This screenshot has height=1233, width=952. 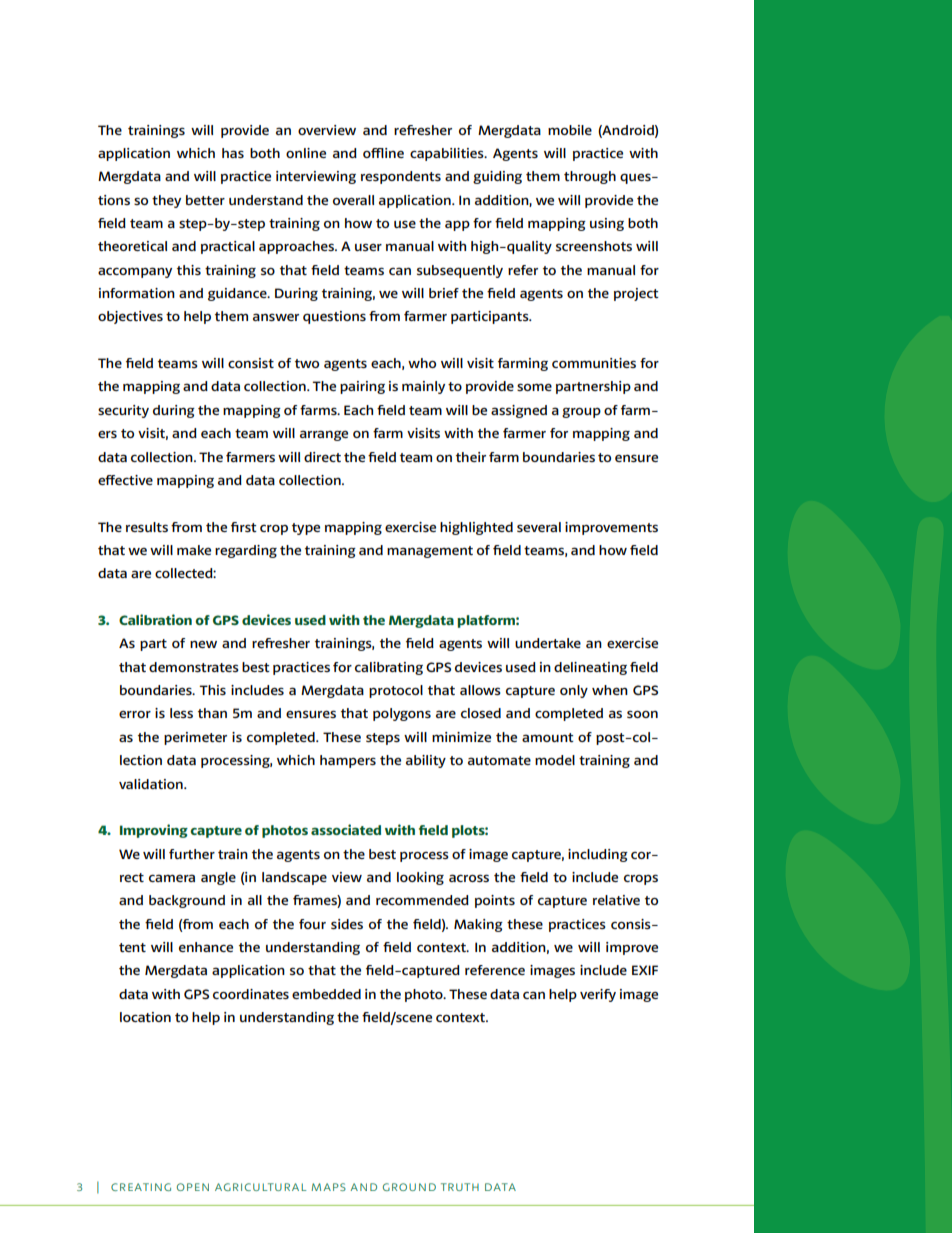 What do you see at coordinates (193, 1187) in the screenshot?
I see `Open` at bounding box center [193, 1187].
